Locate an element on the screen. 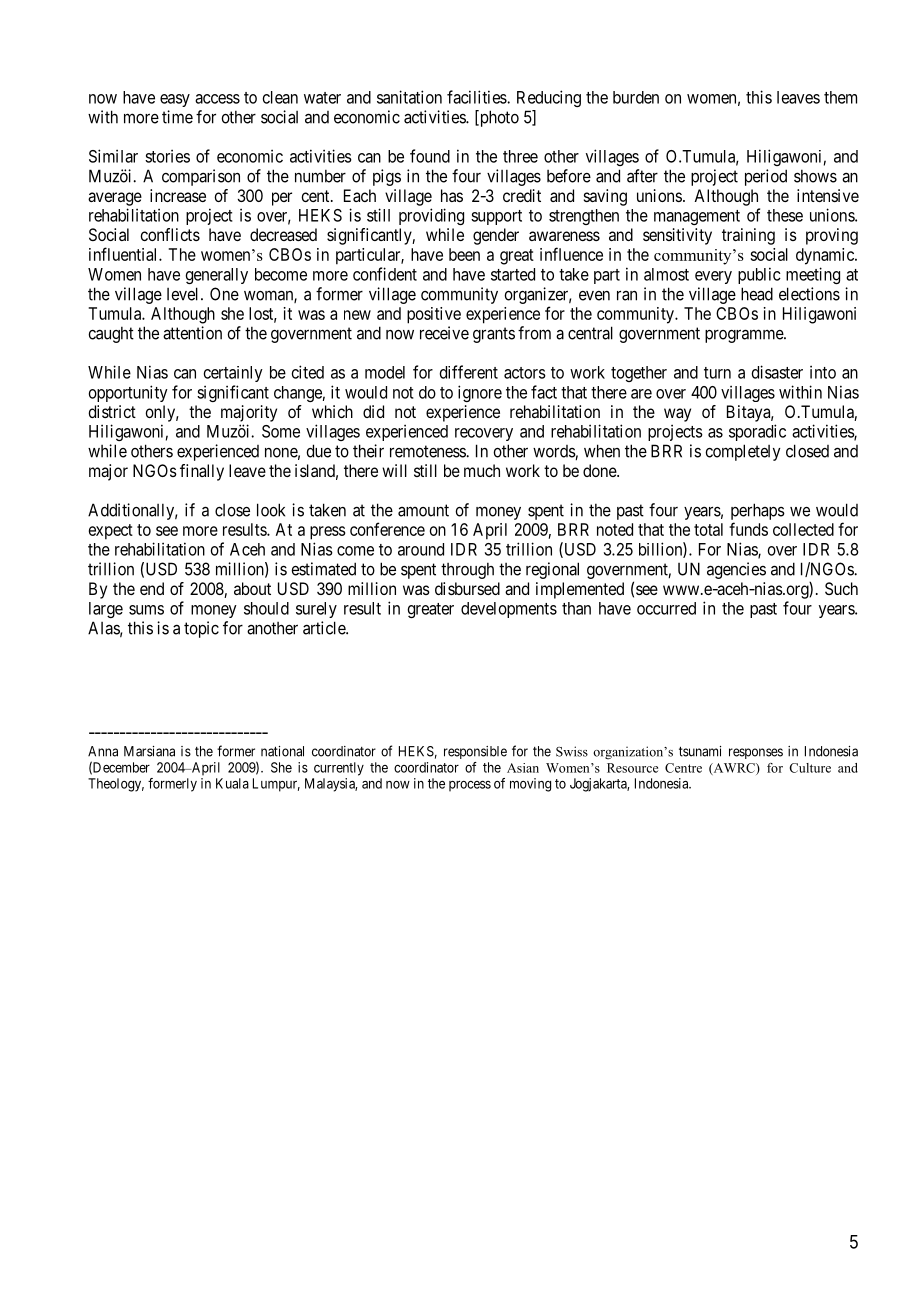 This screenshot has height=1308, width=924. facilities is located at coordinates (477, 97).
